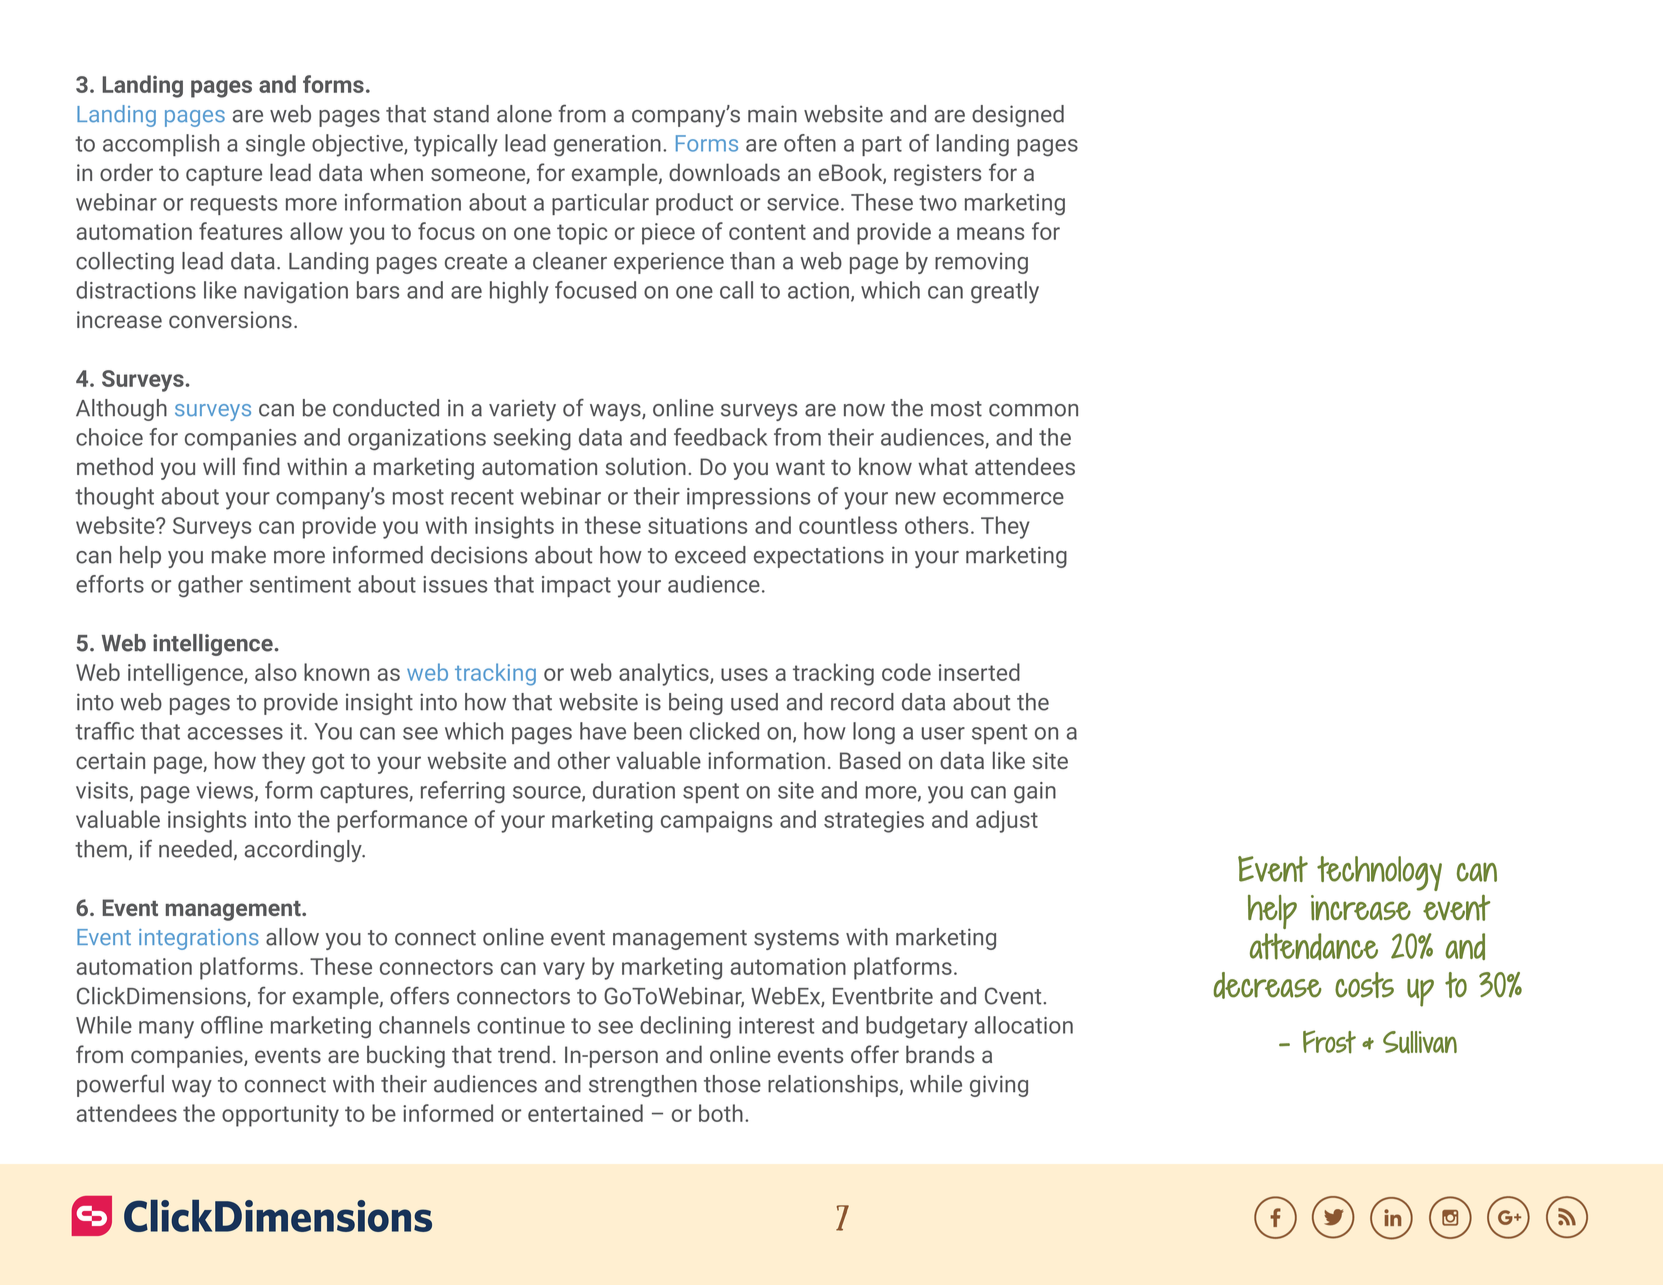  What do you see at coordinates (1379, 873) in the page?
I see `technology` at bounding box center [1379, 873].
